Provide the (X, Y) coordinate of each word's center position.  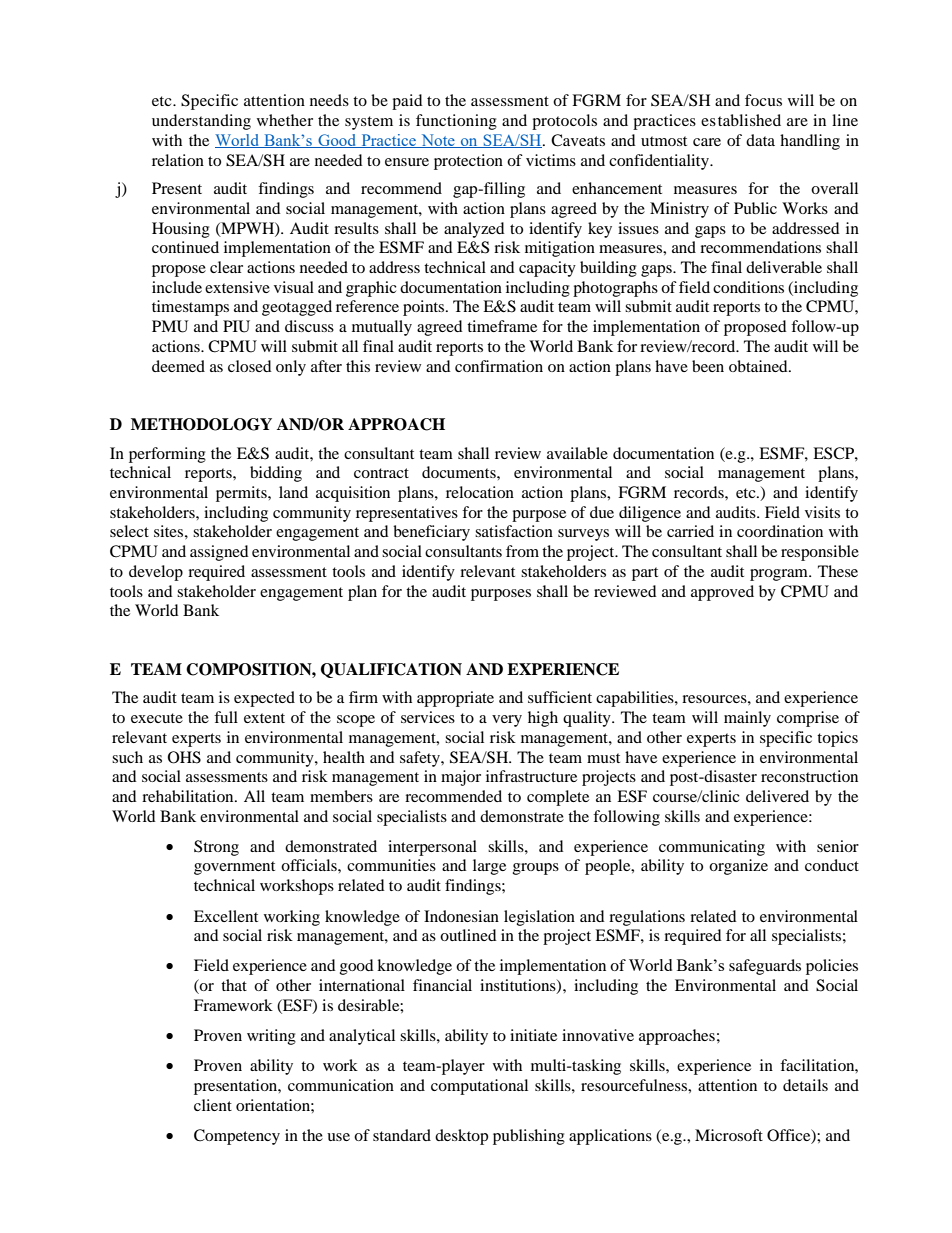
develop (156, 573)
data (760, 140)
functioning (456, 122)
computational (479, 1087)
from (522, 551)
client (213, 1105)
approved (722, 593)
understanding (201, 122)
